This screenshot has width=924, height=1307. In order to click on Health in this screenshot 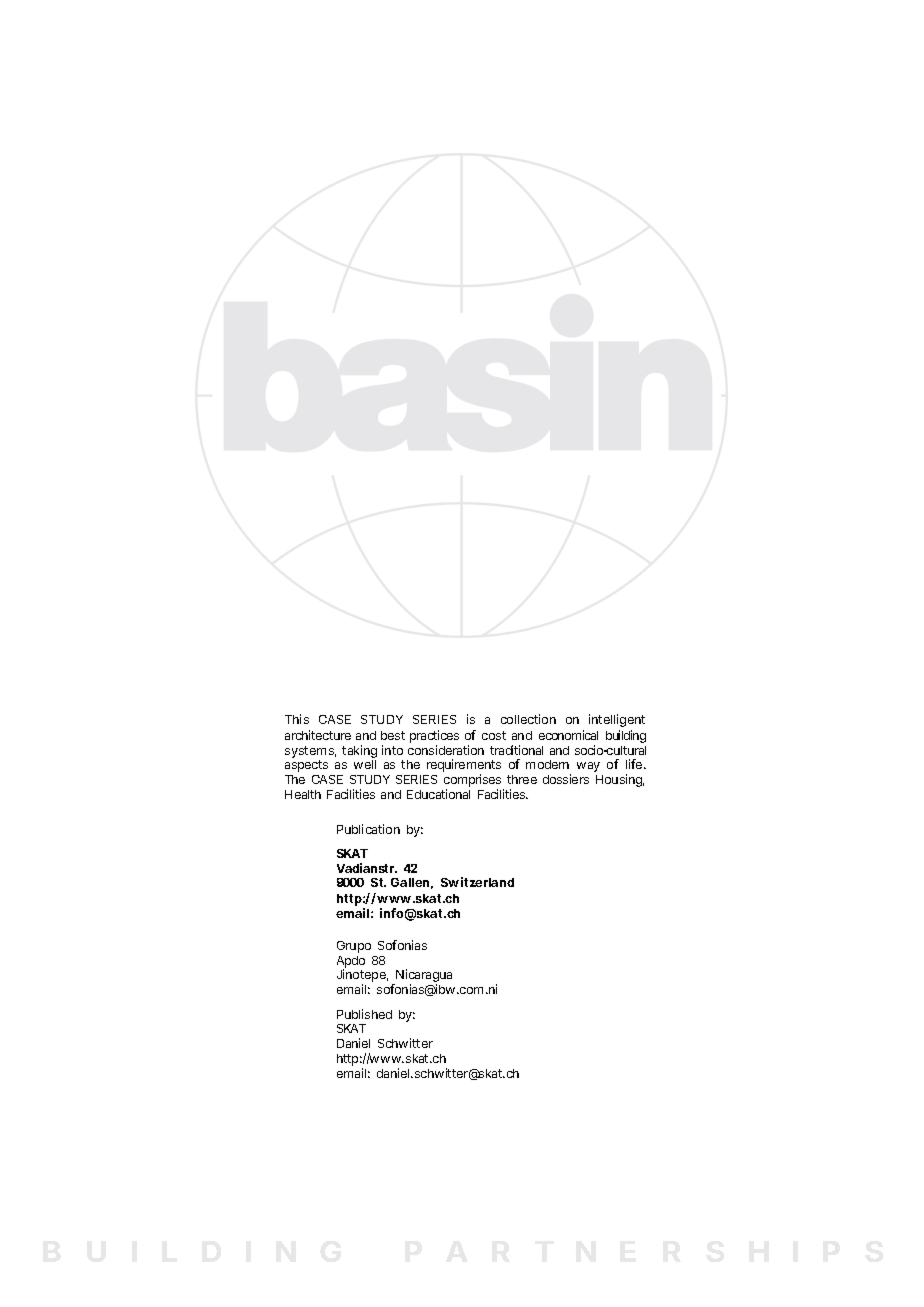, I will do `click(303, 794)`.
